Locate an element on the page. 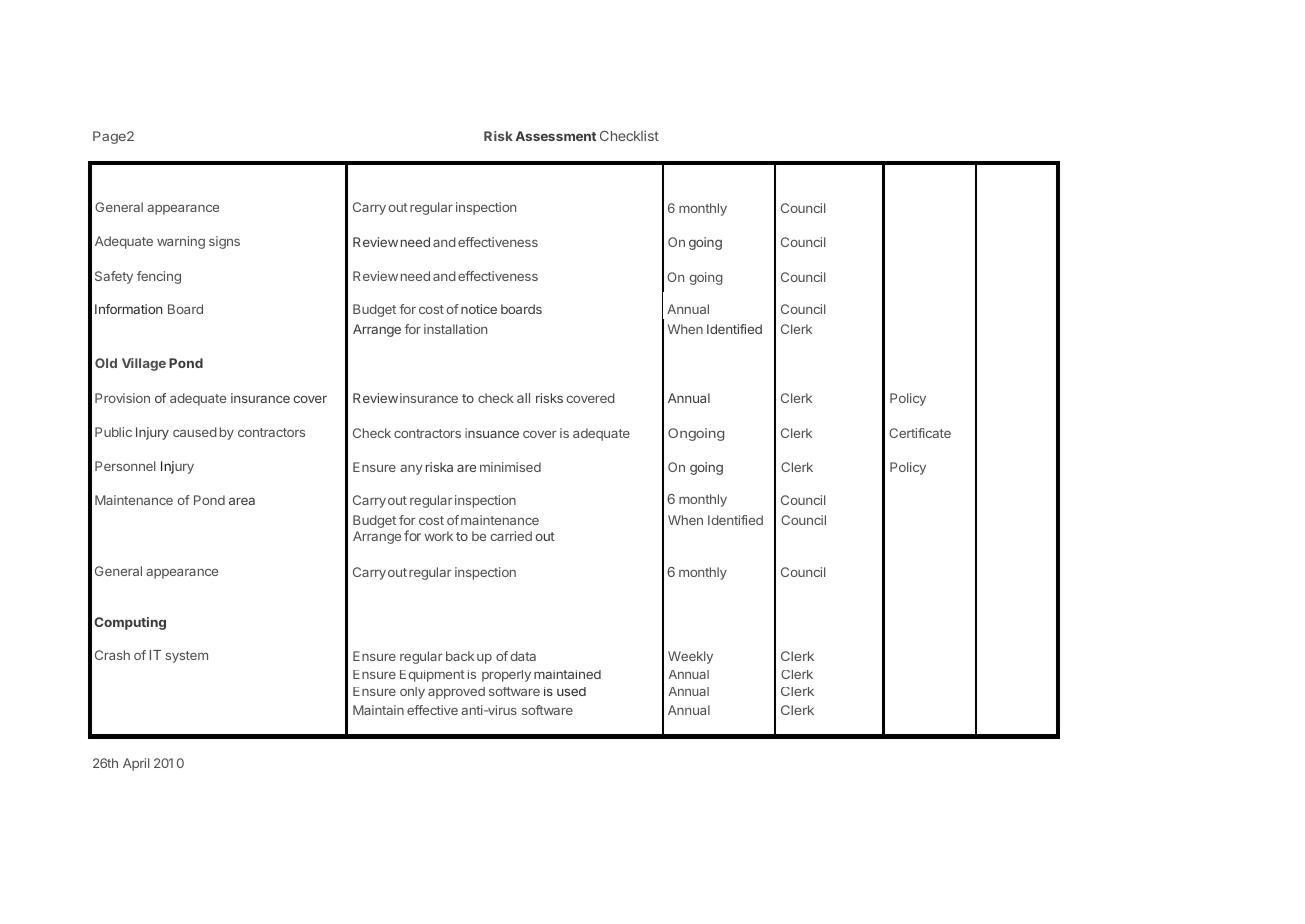 The width and height of the image is (1305, 924). carried is located at coordinates (511, 536).
